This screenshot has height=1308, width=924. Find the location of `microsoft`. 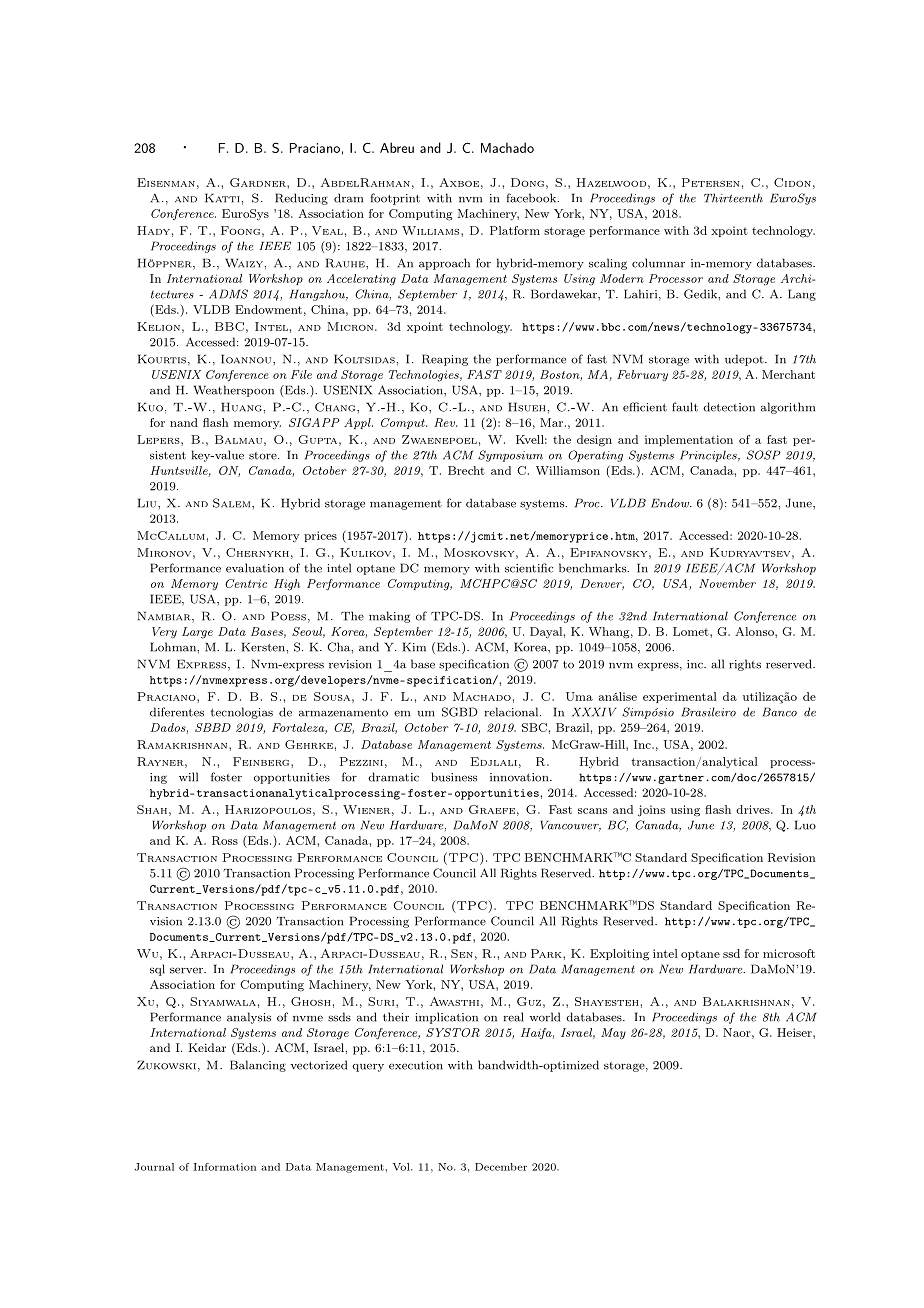

microsoft is located at coordinates (789, 953).
